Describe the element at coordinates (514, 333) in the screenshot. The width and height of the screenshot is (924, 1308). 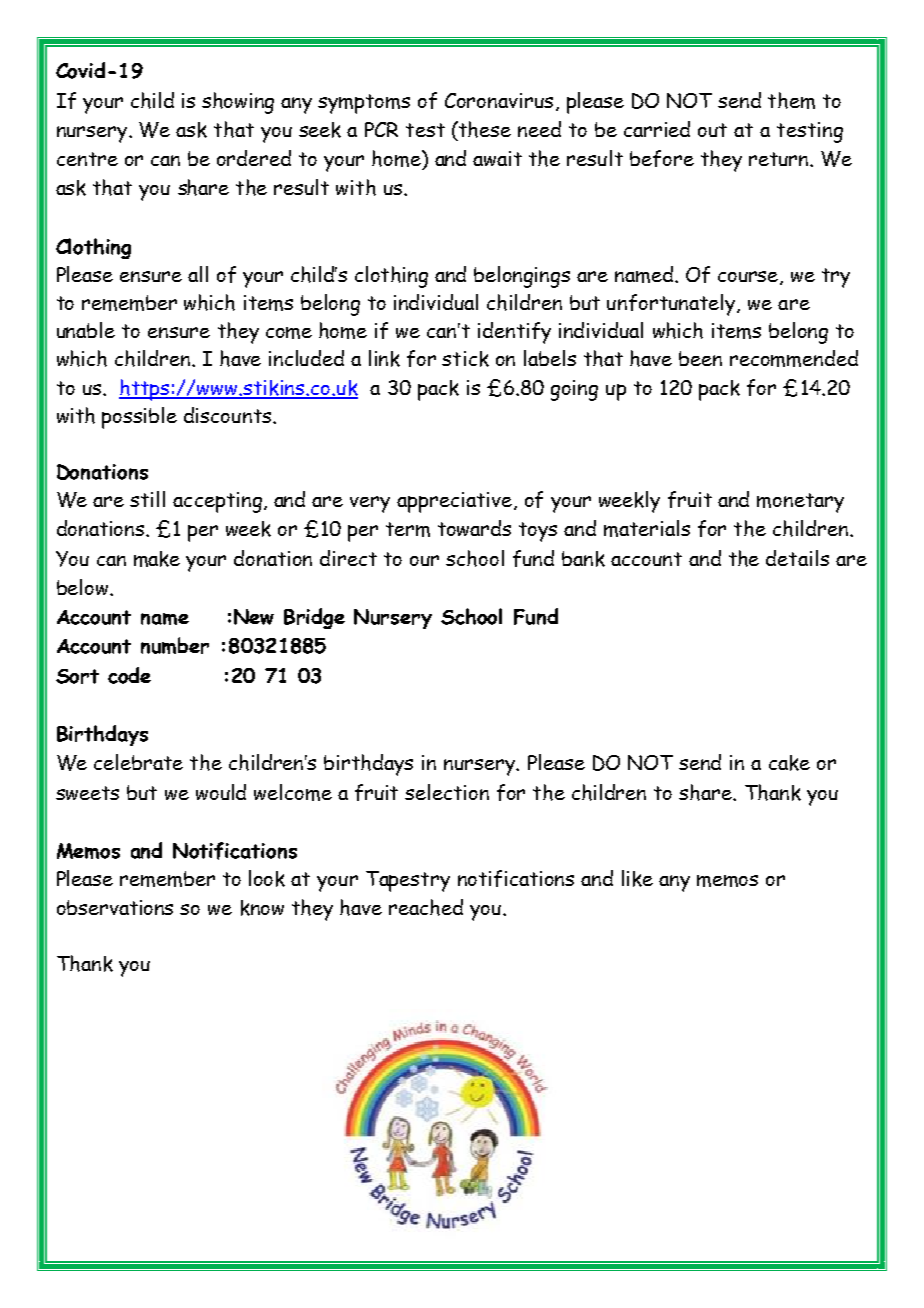
I see `identify` at that location.
